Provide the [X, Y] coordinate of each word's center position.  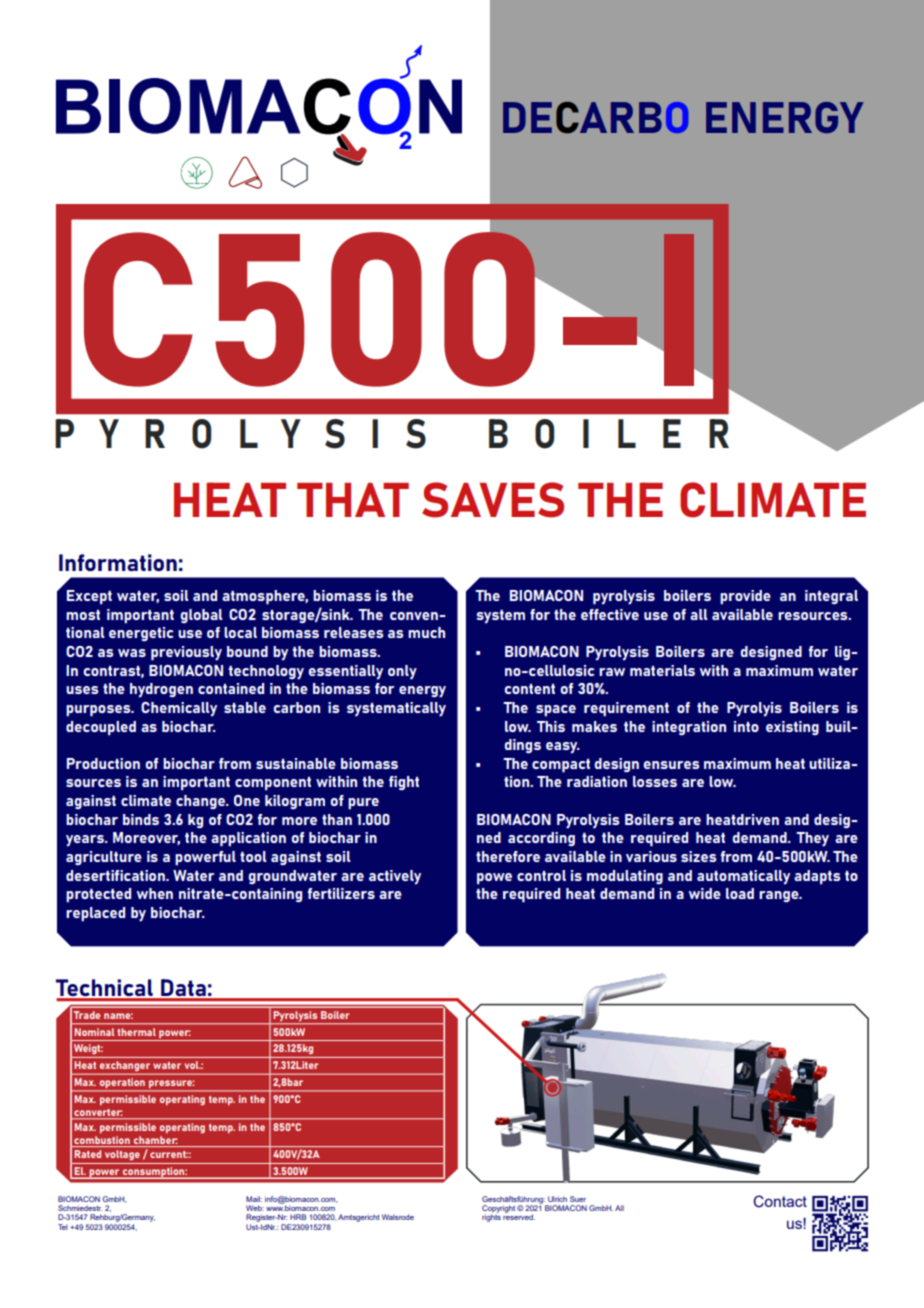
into [746, 726]
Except [89, 597]
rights [491, 1217]
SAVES [493, 500]
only [402, 672]
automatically [743, 877]
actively [395, 877]
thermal [137, 1032]
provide [745, 597]
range [780, 896]
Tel [63, 1227]
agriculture [104, 858]
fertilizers [341, 893]
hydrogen [161, 690]
